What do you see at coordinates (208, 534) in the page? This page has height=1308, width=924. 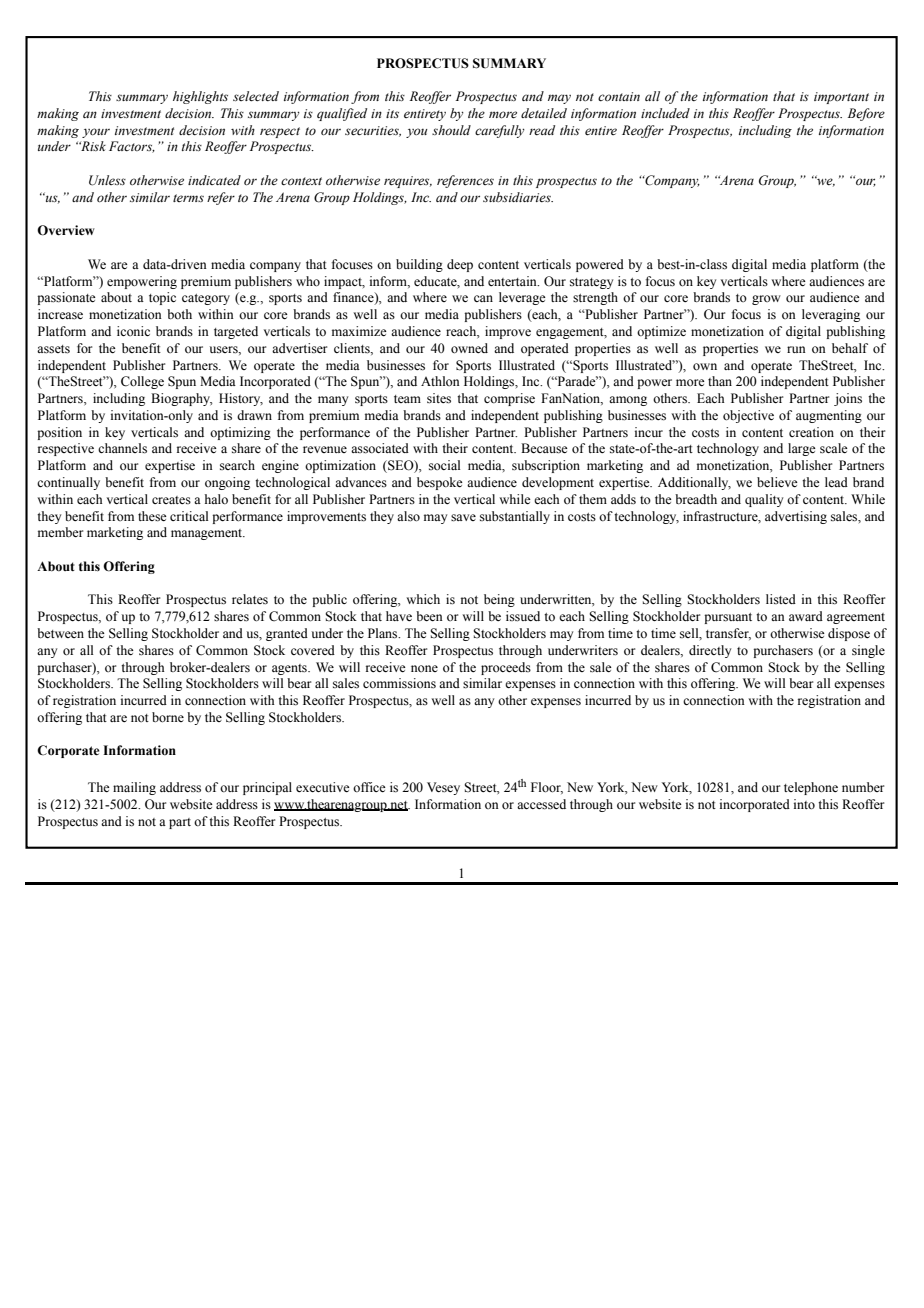 I see `management` at bounding box center [208, 534].
